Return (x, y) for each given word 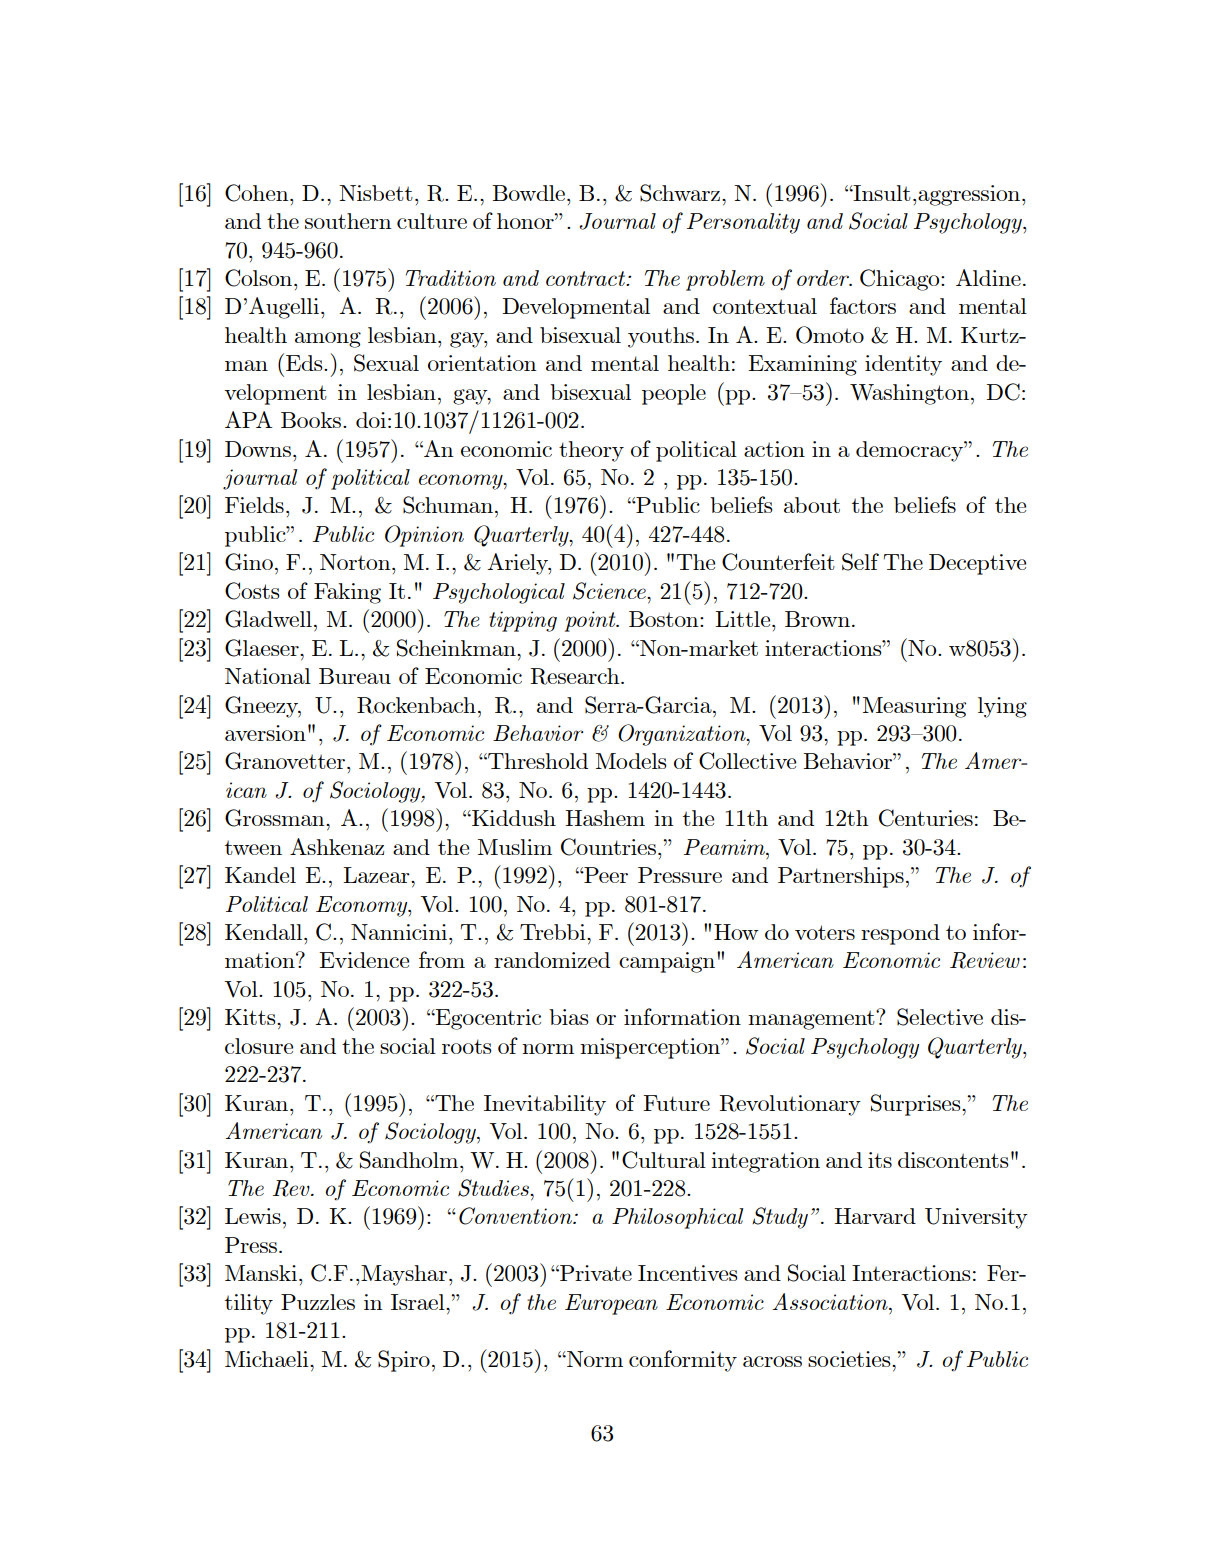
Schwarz (680, 193)
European (611, 1304)
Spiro (404, 1361)
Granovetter (286, 761)
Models (631, 761)
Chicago (901, 280)
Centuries (926, 818)
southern (348, 221)
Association (831, 1301)
